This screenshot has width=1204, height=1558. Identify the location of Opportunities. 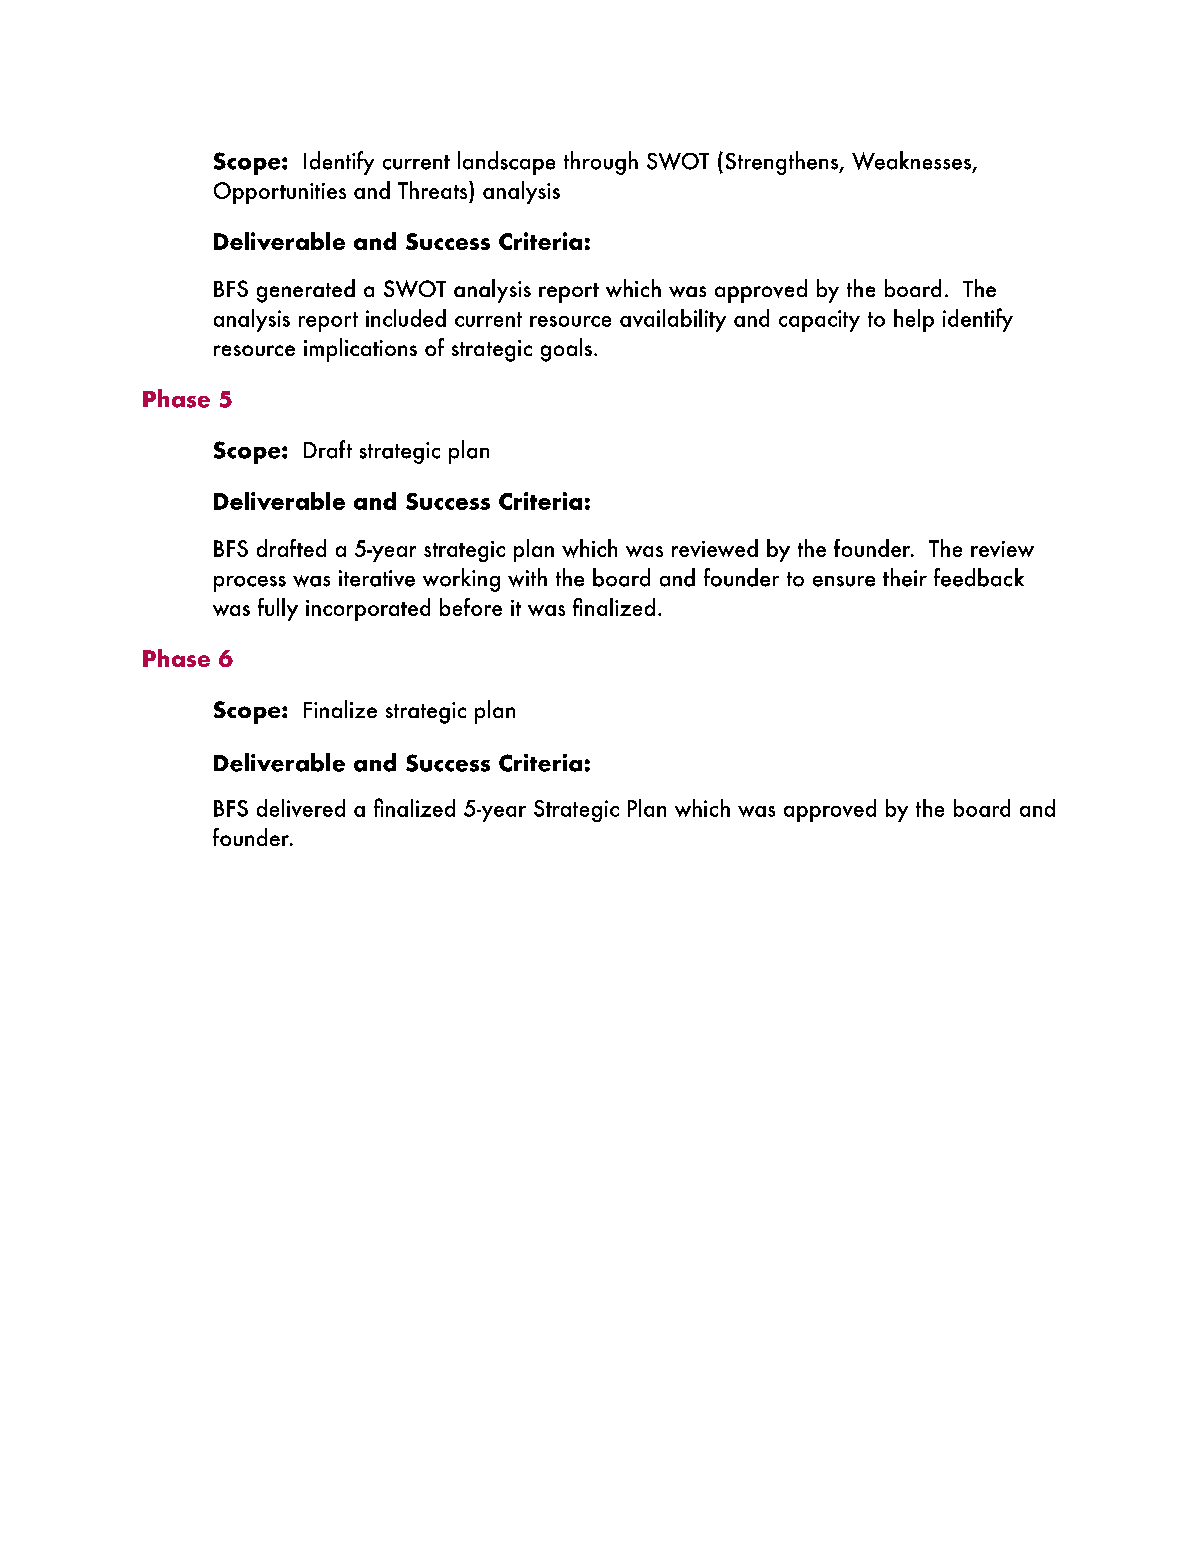
(280, 193).
